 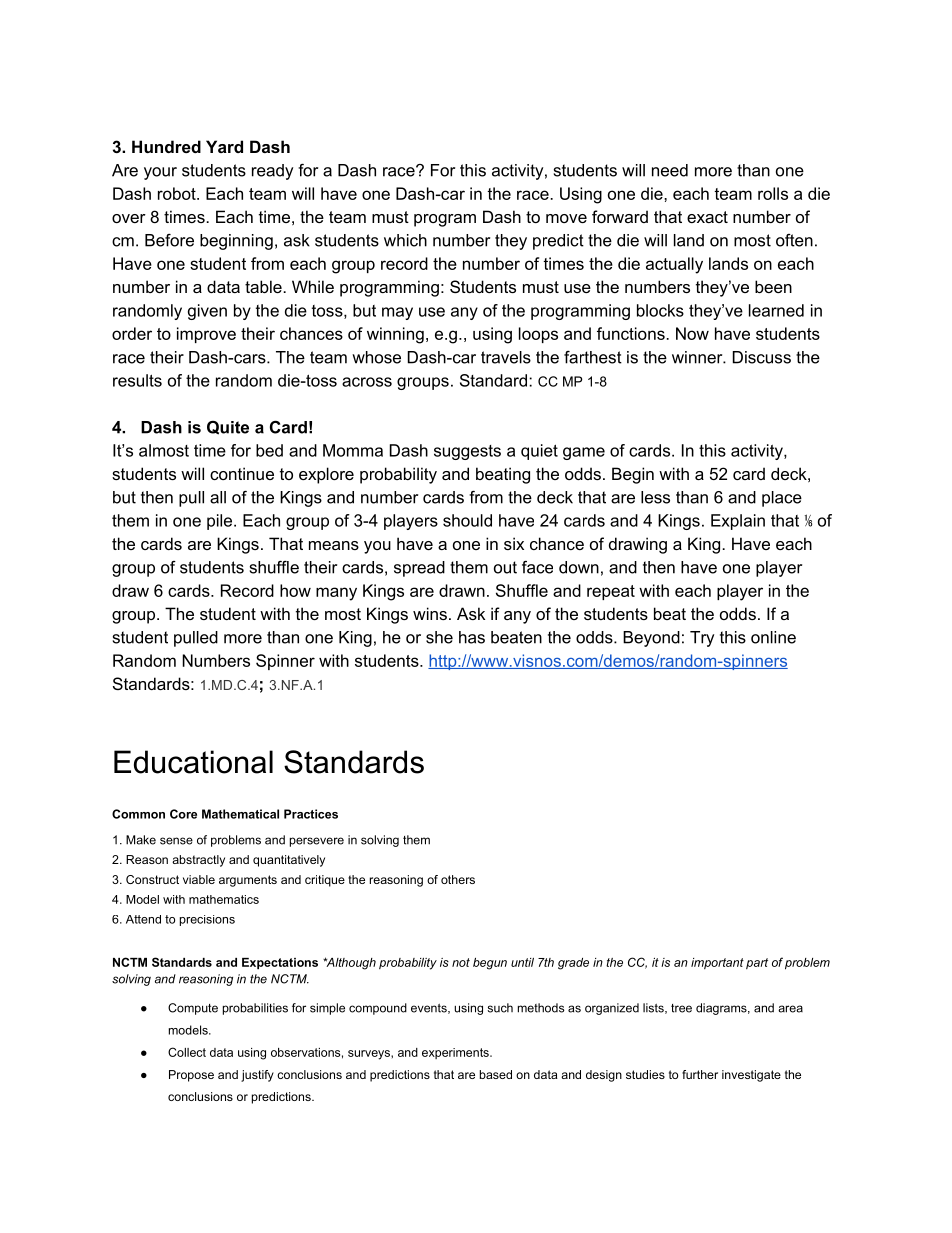 What do you see at coordinates (187, 1052) in the screenshot?
I see `Collect` at bounding box center [187, 1052].
